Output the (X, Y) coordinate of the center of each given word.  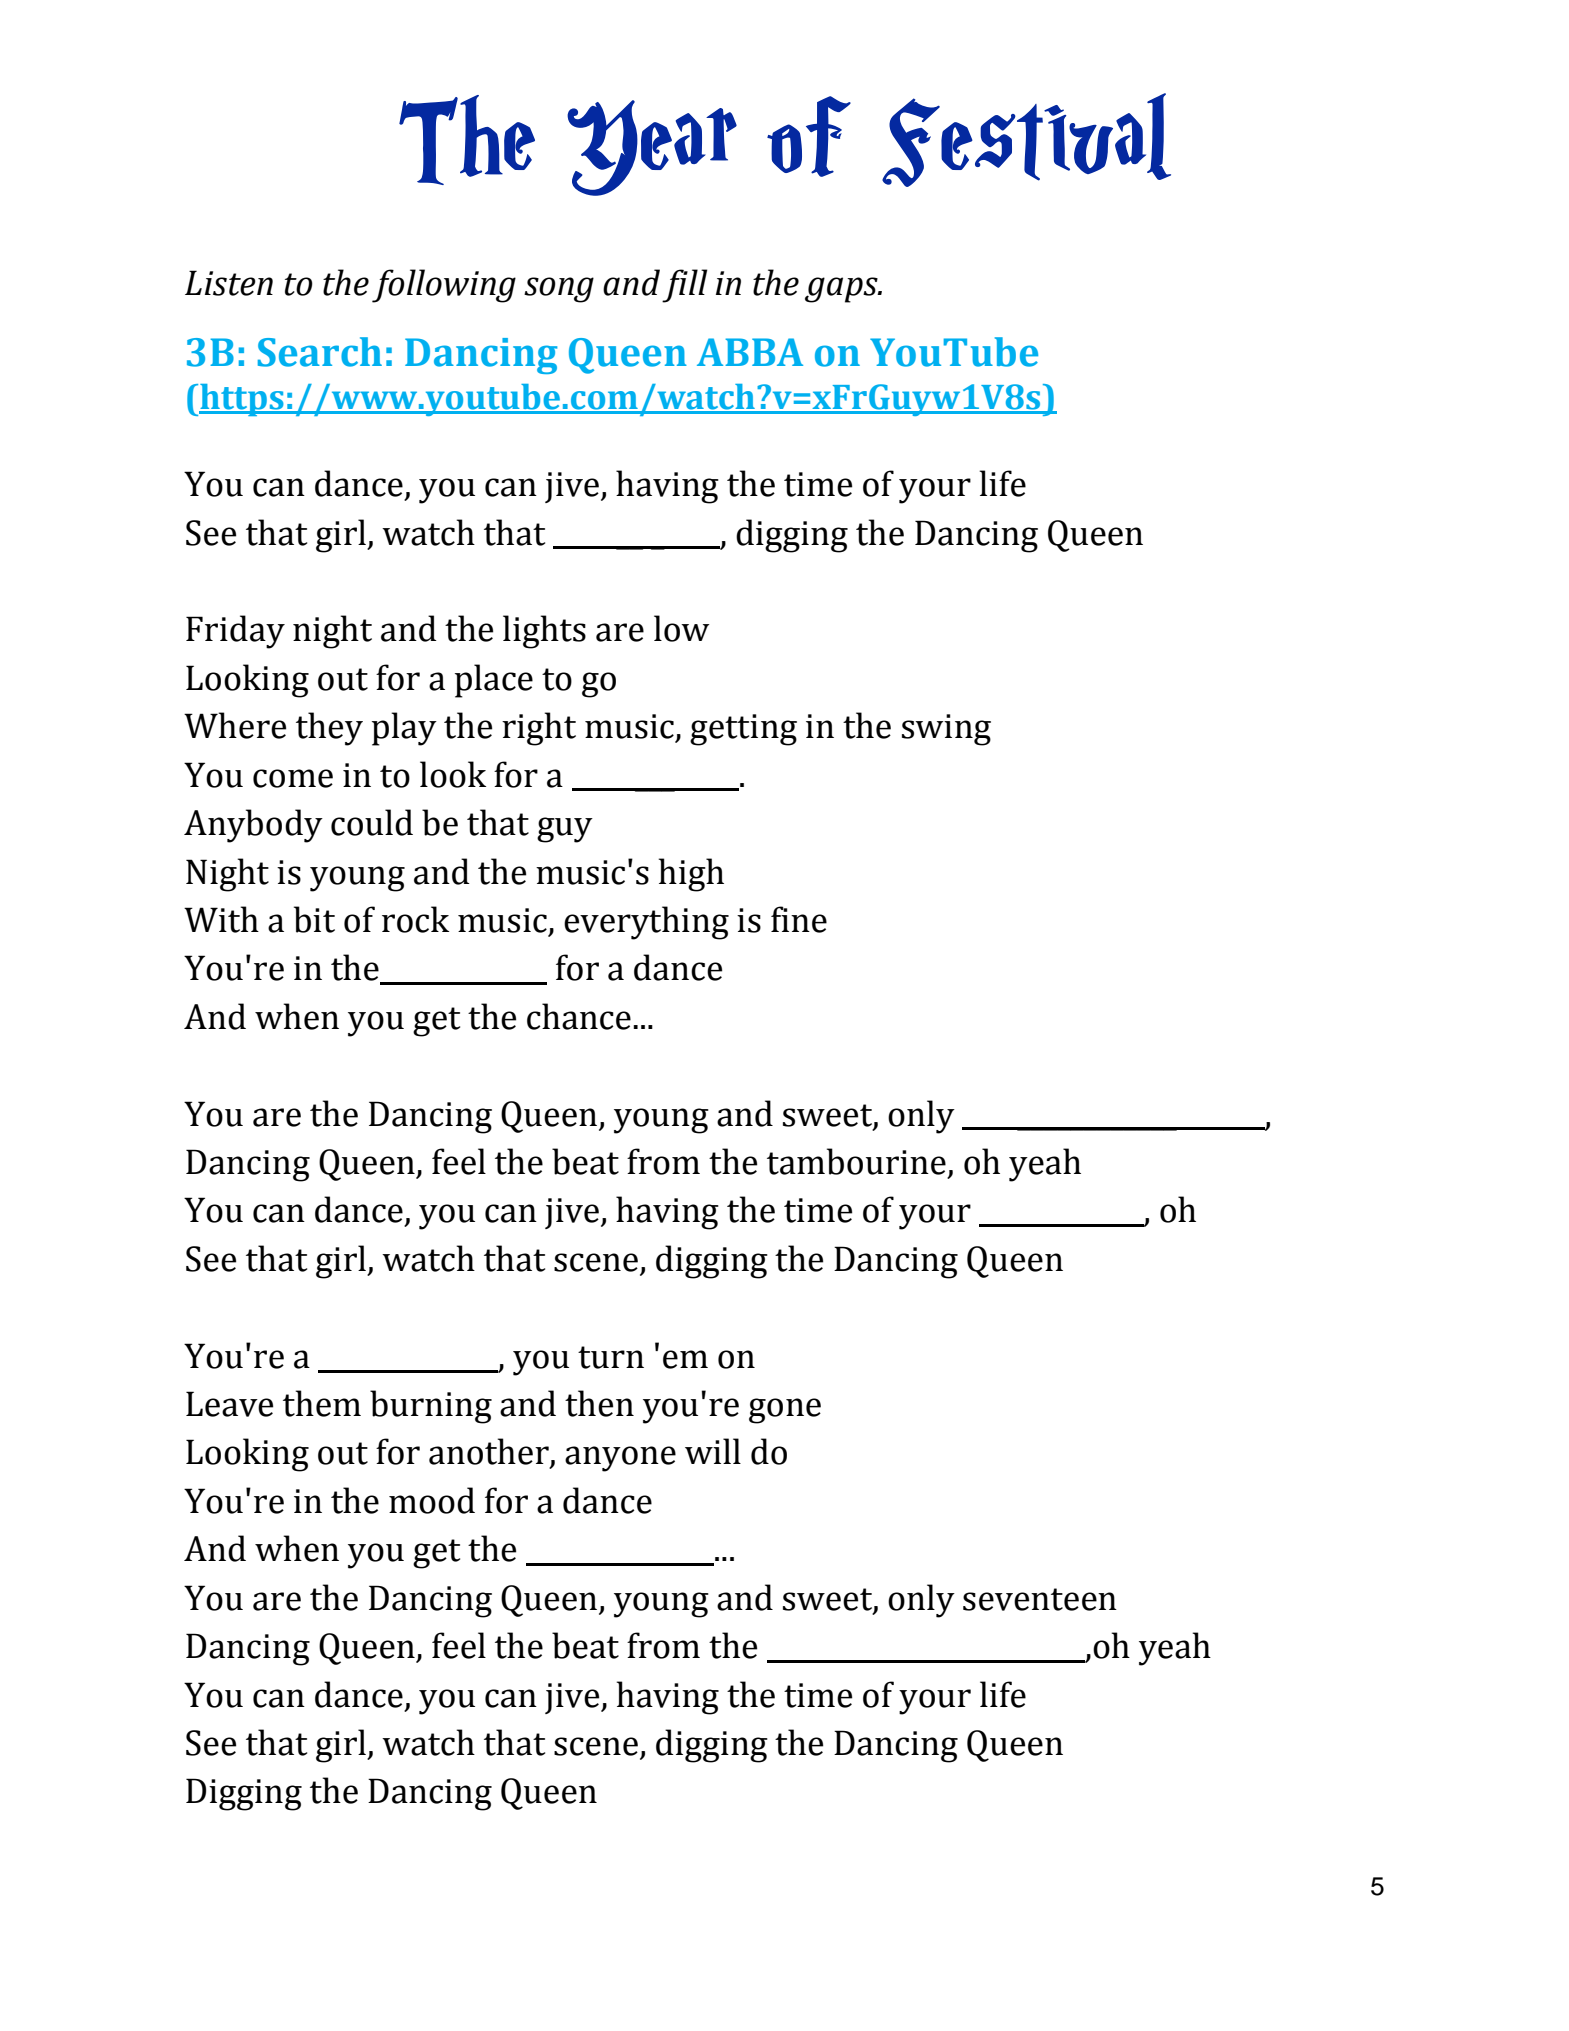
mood (432, 1500)
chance (579, 1016)
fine (799, 919)
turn (611, 1357)
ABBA (750, 352)
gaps (842, 290)
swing (946, 730)
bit (314, 919)
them (322, 1403)
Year (652, 148)
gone (785, 1411)
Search (320, 352)
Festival (1026, 140)
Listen (229, 283)
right (539, 729)
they (329, 729)
